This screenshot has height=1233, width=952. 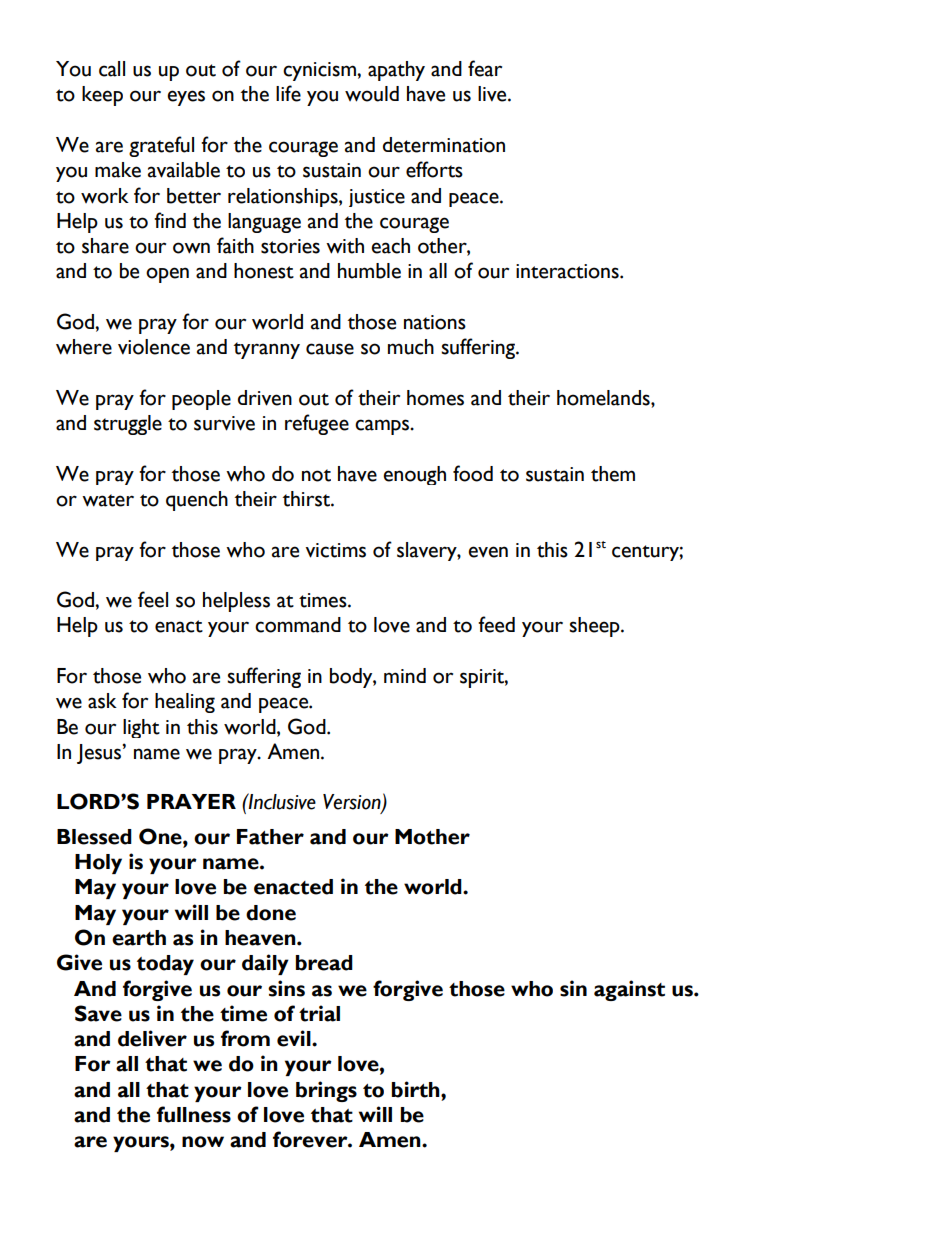 What do you see at coordinates (141, 728) in the screenshot?
I see `light` at bounding box center [141, 728].
